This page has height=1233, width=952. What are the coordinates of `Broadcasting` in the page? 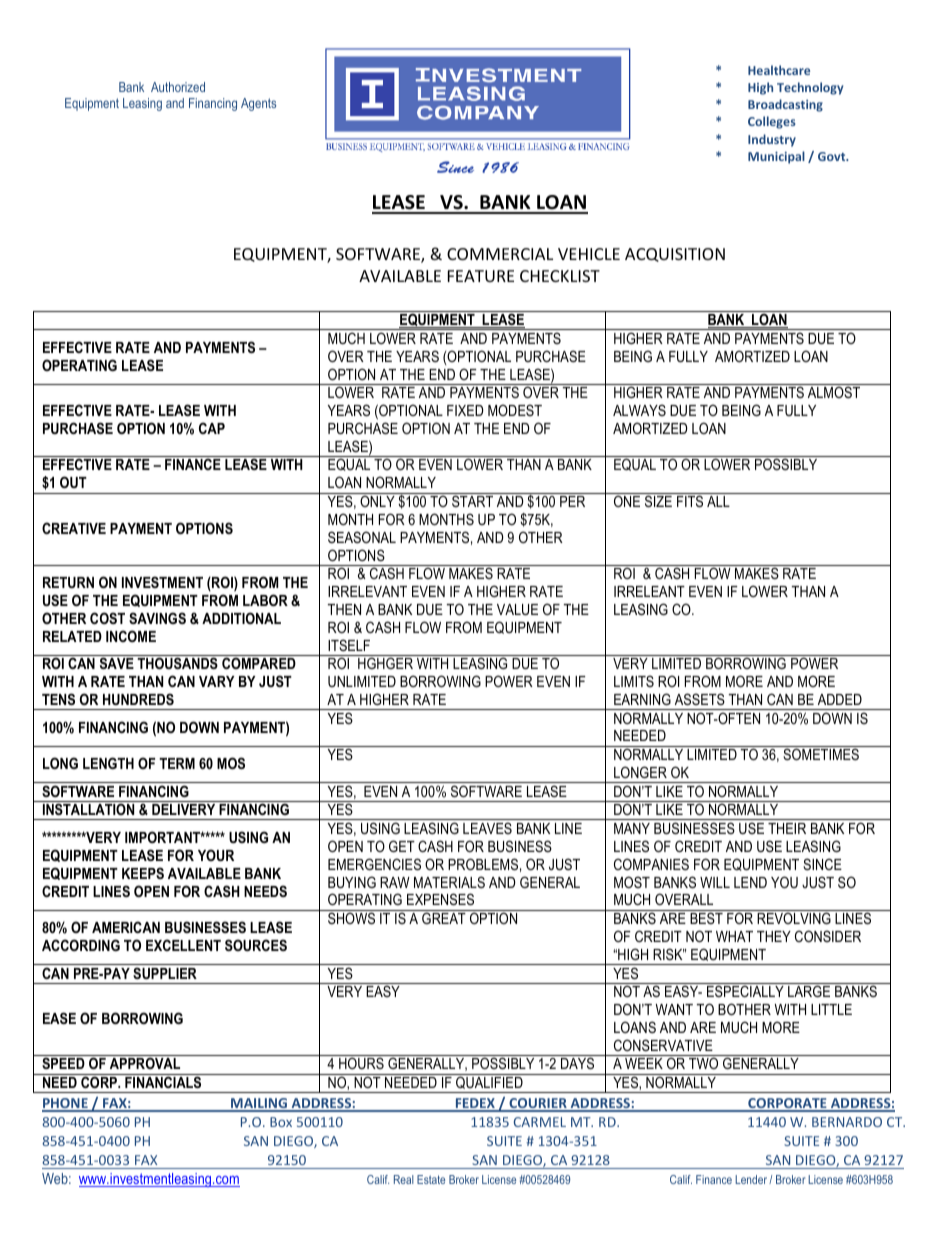 It's located at (785, 105).
